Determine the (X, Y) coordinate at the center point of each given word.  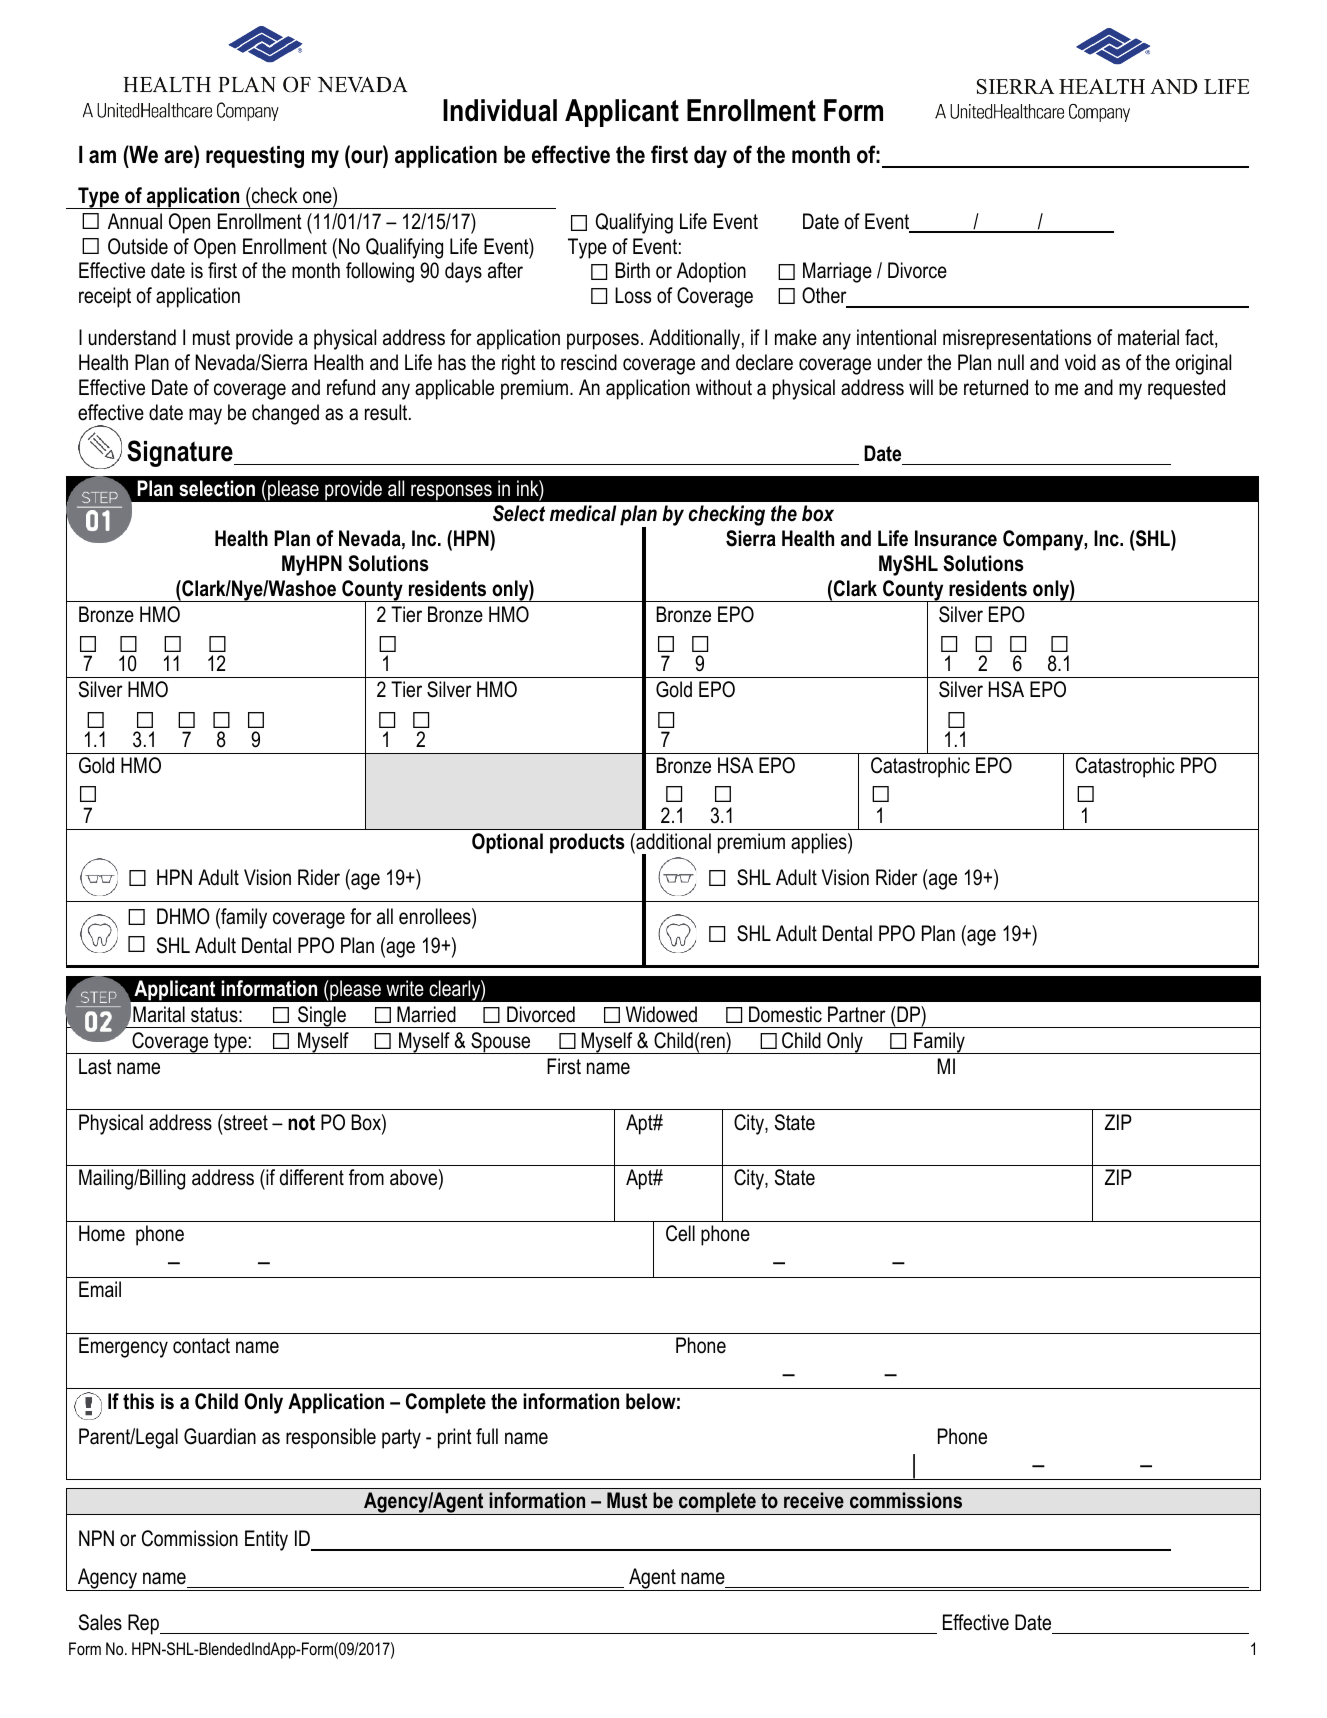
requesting (255, 157)
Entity (266, 1540)
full (487, 1436)
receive (814, 1500)
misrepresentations (1017, 339)
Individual (500, 110)
